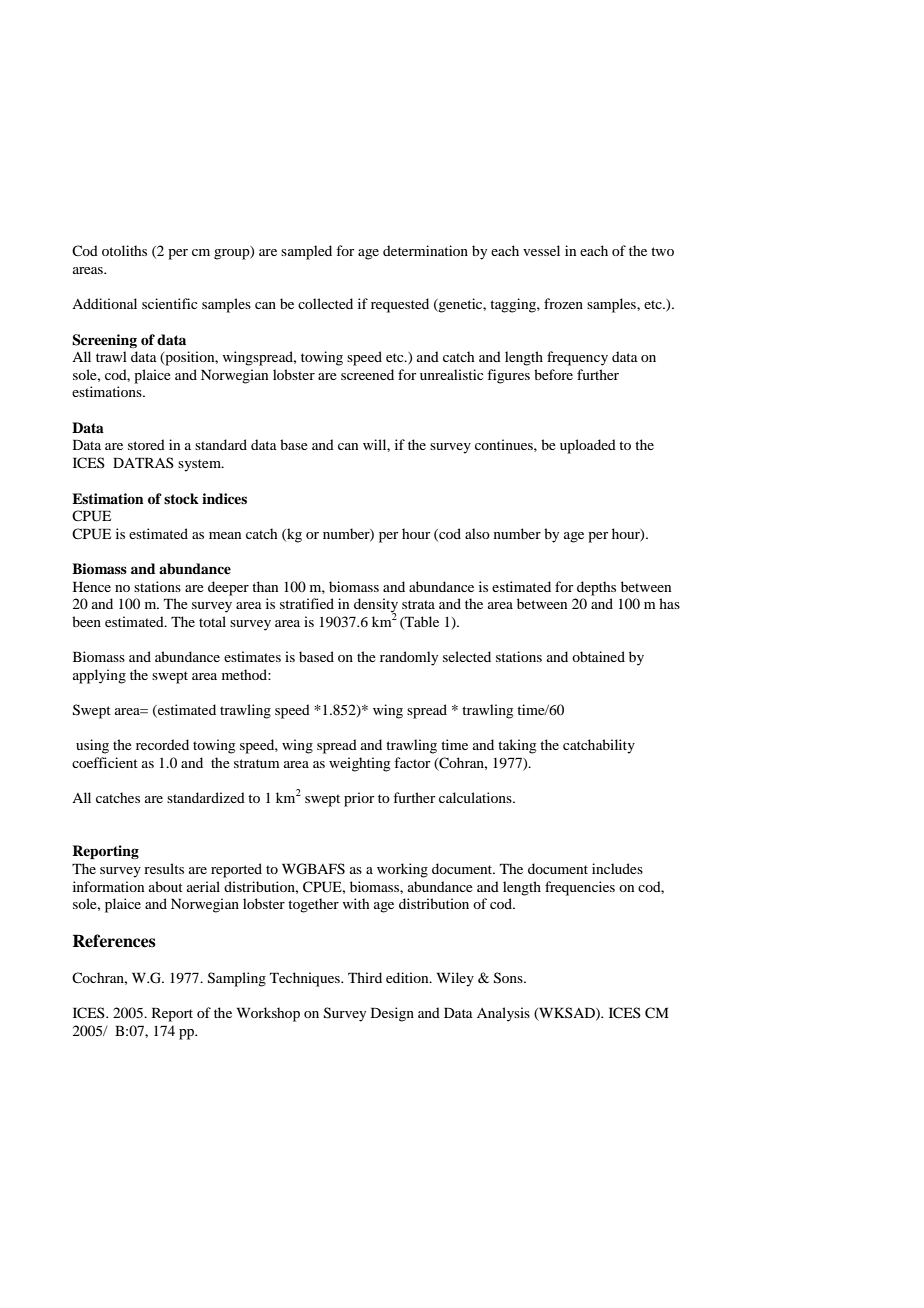 This screenshot has width=924, height=1308. I want to click on Third, so click(365, 977).
